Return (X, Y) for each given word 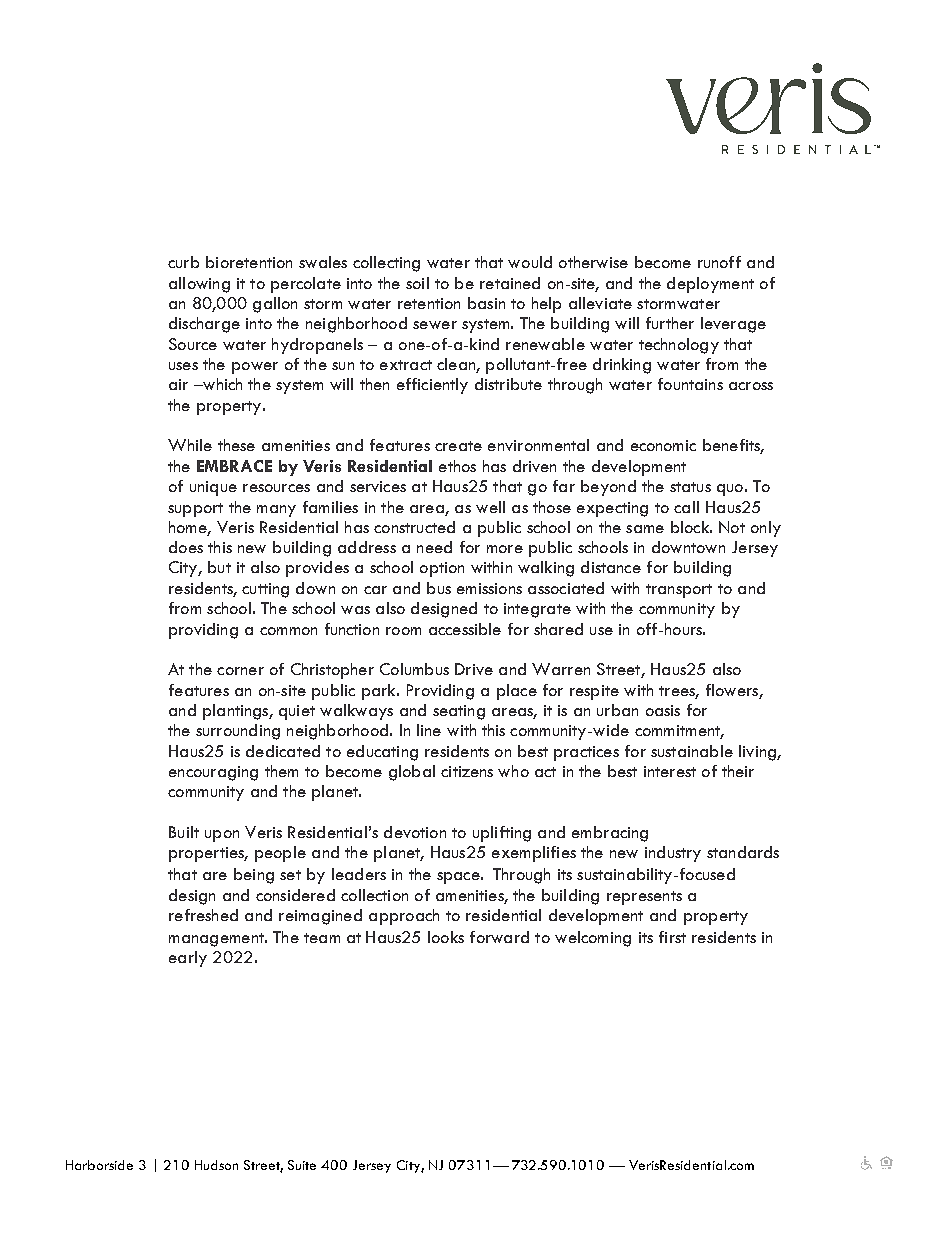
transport (679, 591)
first (672, 937)
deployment (710, 285)
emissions (489, 588)
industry (673, 854)
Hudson (216, 1165)
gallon (275, 305)
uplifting (502, 834)
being (254, 876)
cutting (265, 590)
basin (486, 303)
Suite (302, 1165)
